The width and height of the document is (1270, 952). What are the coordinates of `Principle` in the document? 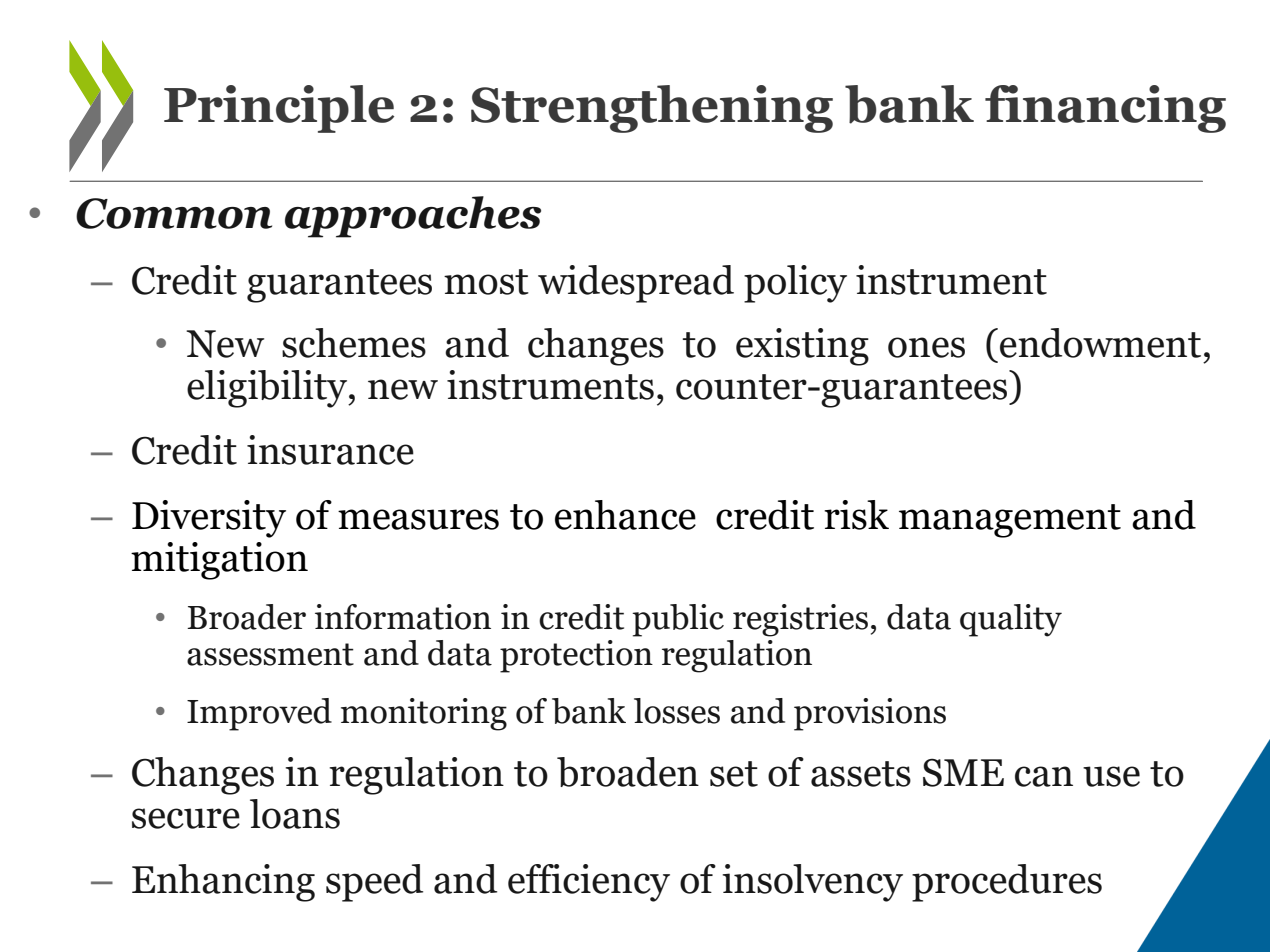 It's located at (279, 109).
